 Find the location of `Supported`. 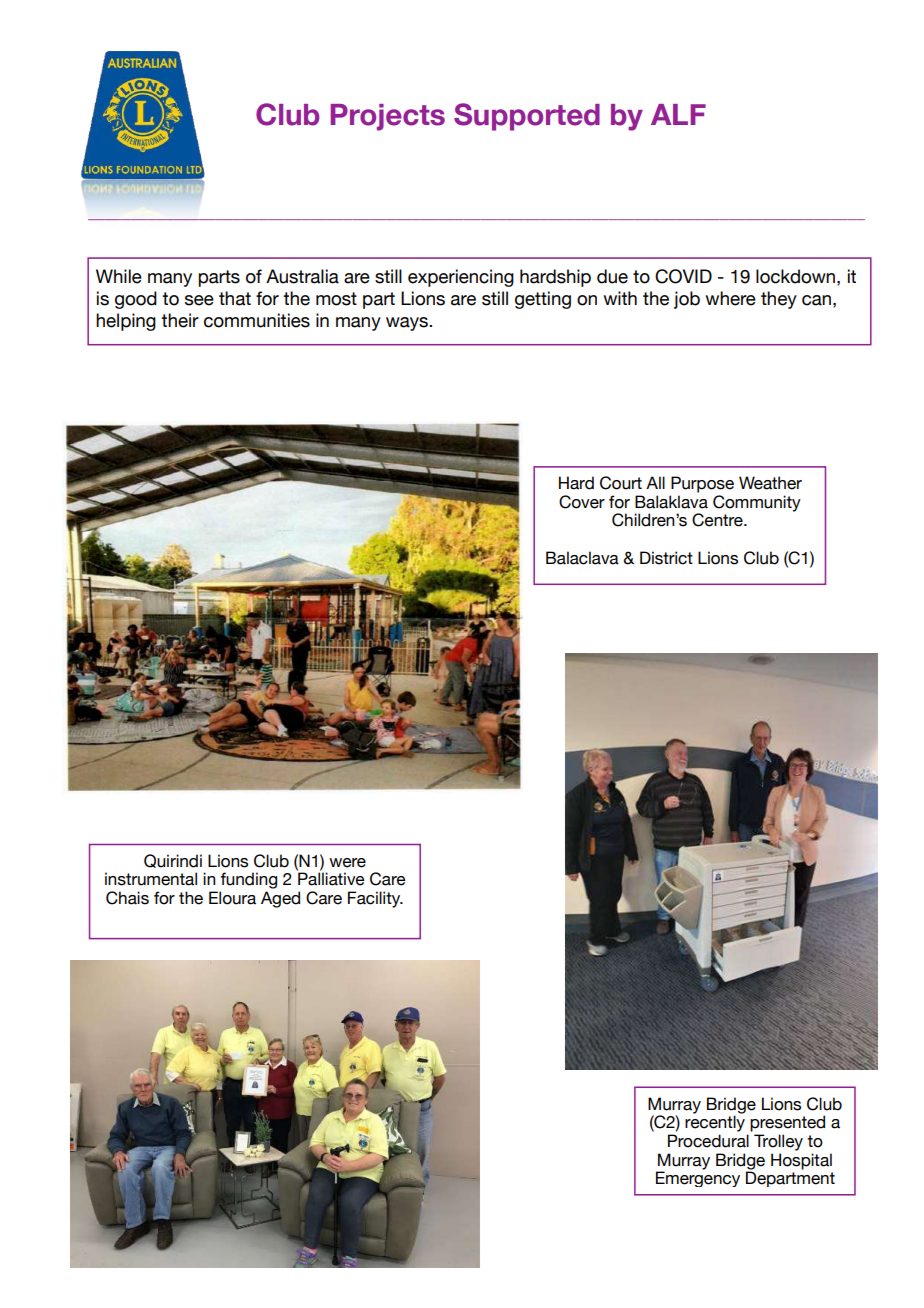

Supported is located at coordinates (527, 117).
